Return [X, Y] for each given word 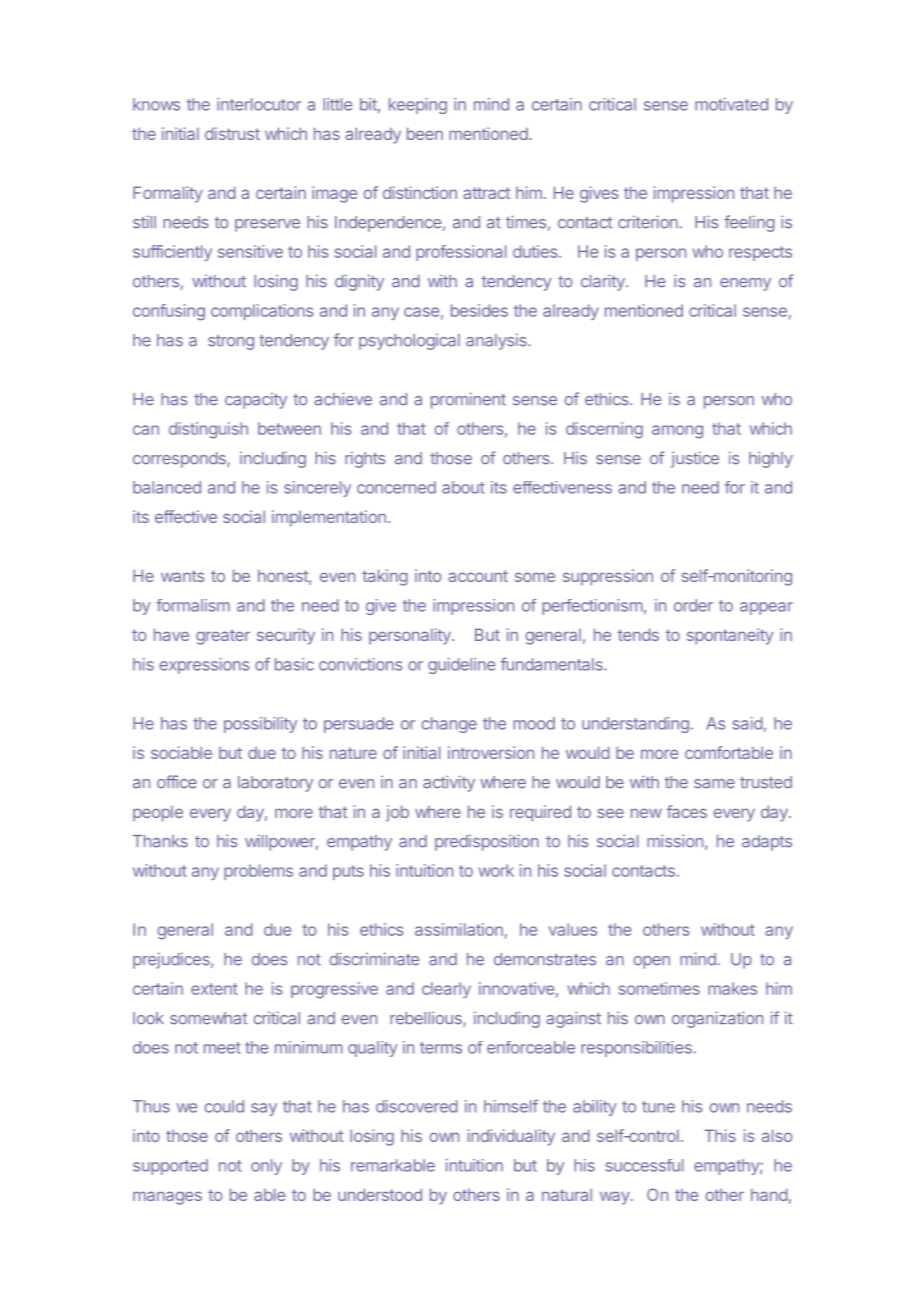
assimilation [459, 929]
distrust [232, 133]
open [652, 962]
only [266, 1167]
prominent [468, 400]
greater [223, 637]
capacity [256, 400]
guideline [461, 666]
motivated [731, 104]
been [425, 133]
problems [258, 872]
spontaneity [730, 636]
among [677, 432]
